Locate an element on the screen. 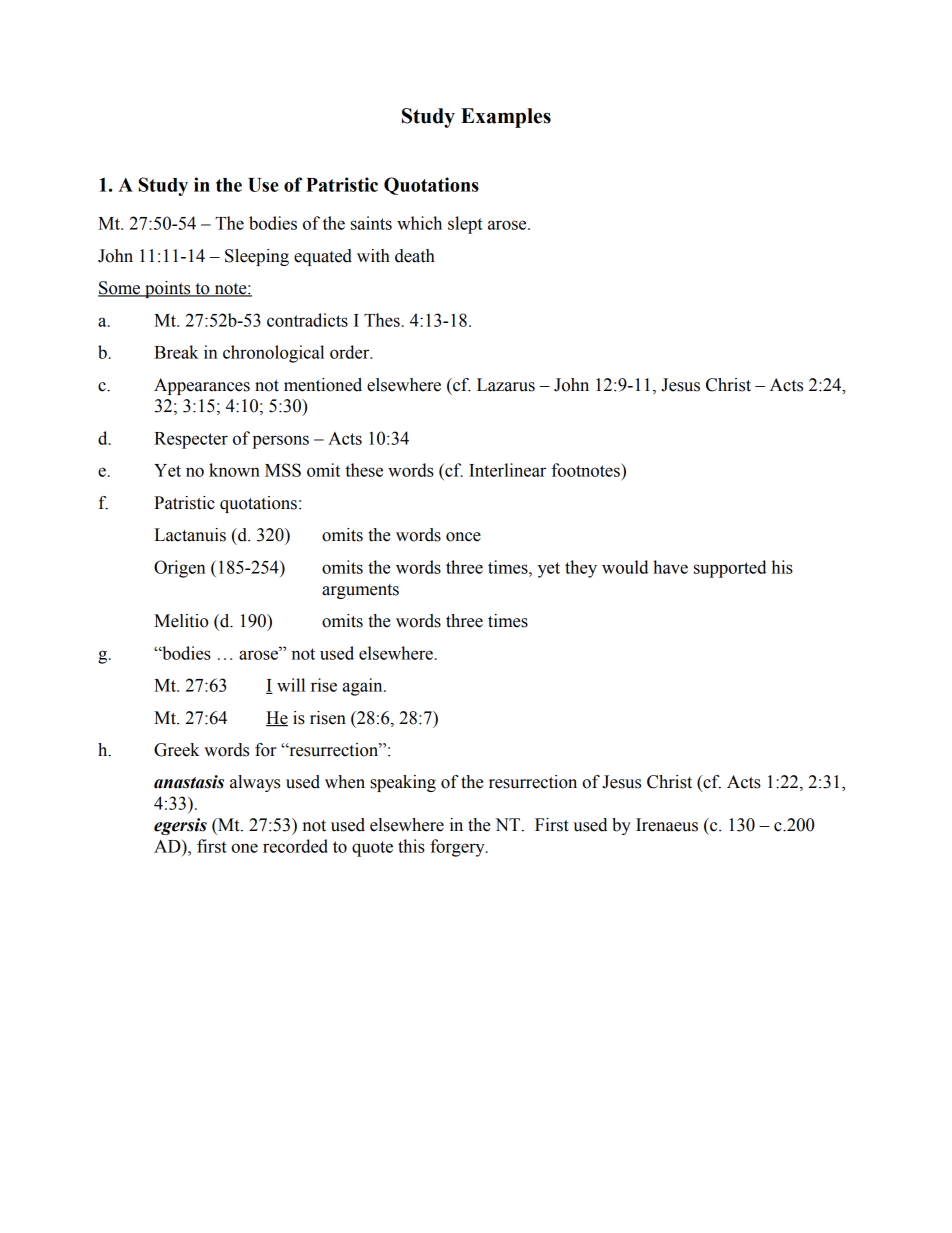 The image size is (952, 1233). will is located at coordinates (291, 685).
